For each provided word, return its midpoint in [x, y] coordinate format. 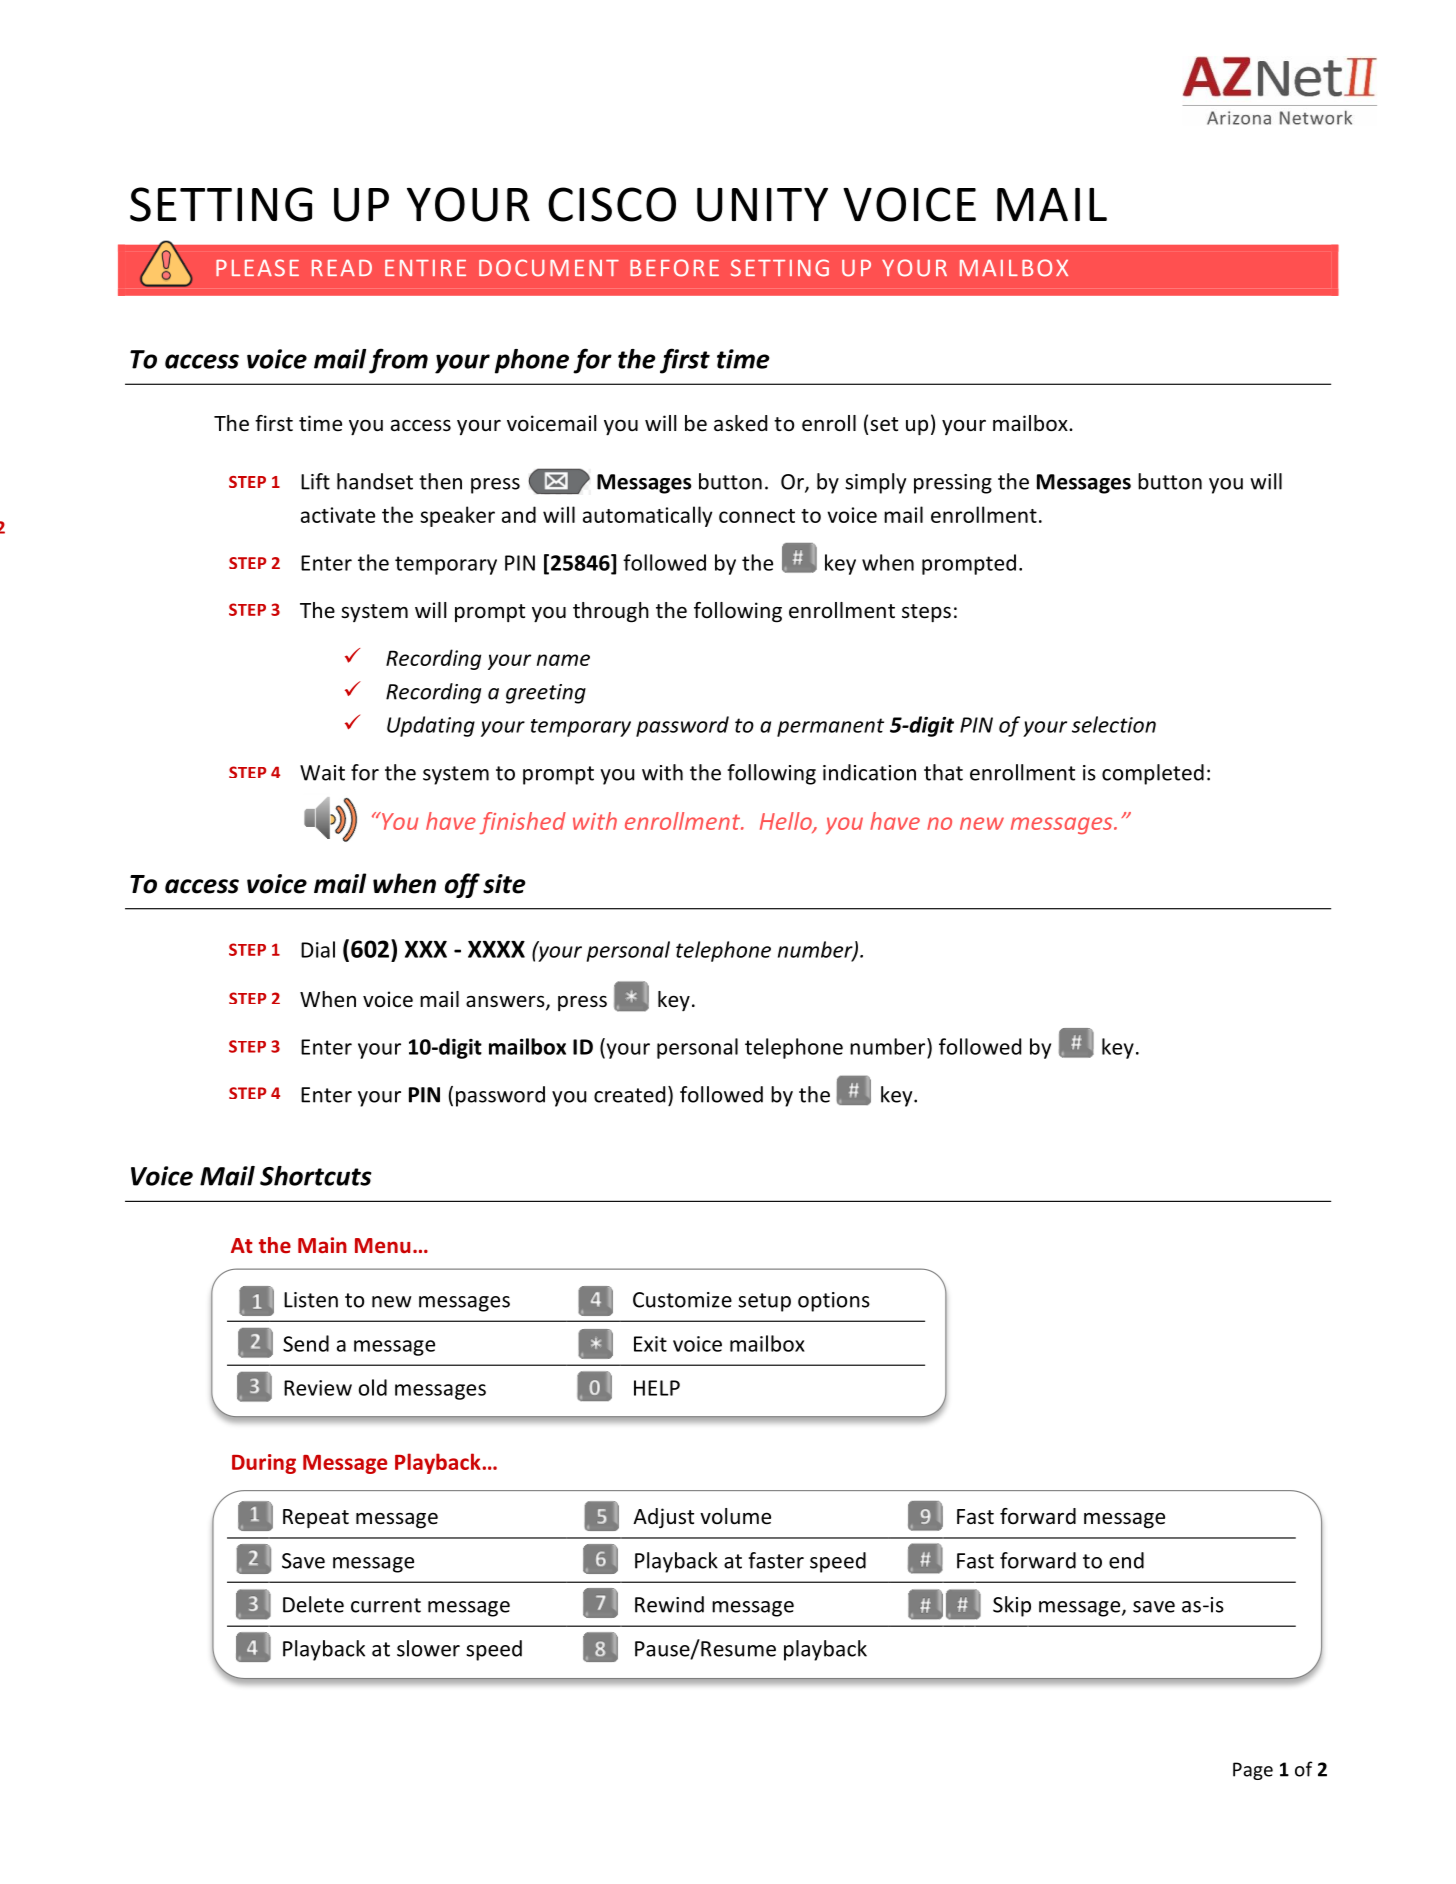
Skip [1012, 1606]
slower [428, 1648]
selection [1114, 724]
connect [757, 516]
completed [1153, 774]
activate [338, 515]
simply [876, 483]
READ [342, 267]
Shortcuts [316, 1176]
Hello [787, 822]
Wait [322, 773]
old [373, 1387]
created [629, 1094]
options [834, 1302]
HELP [657, 1388]
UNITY [762, 205]
